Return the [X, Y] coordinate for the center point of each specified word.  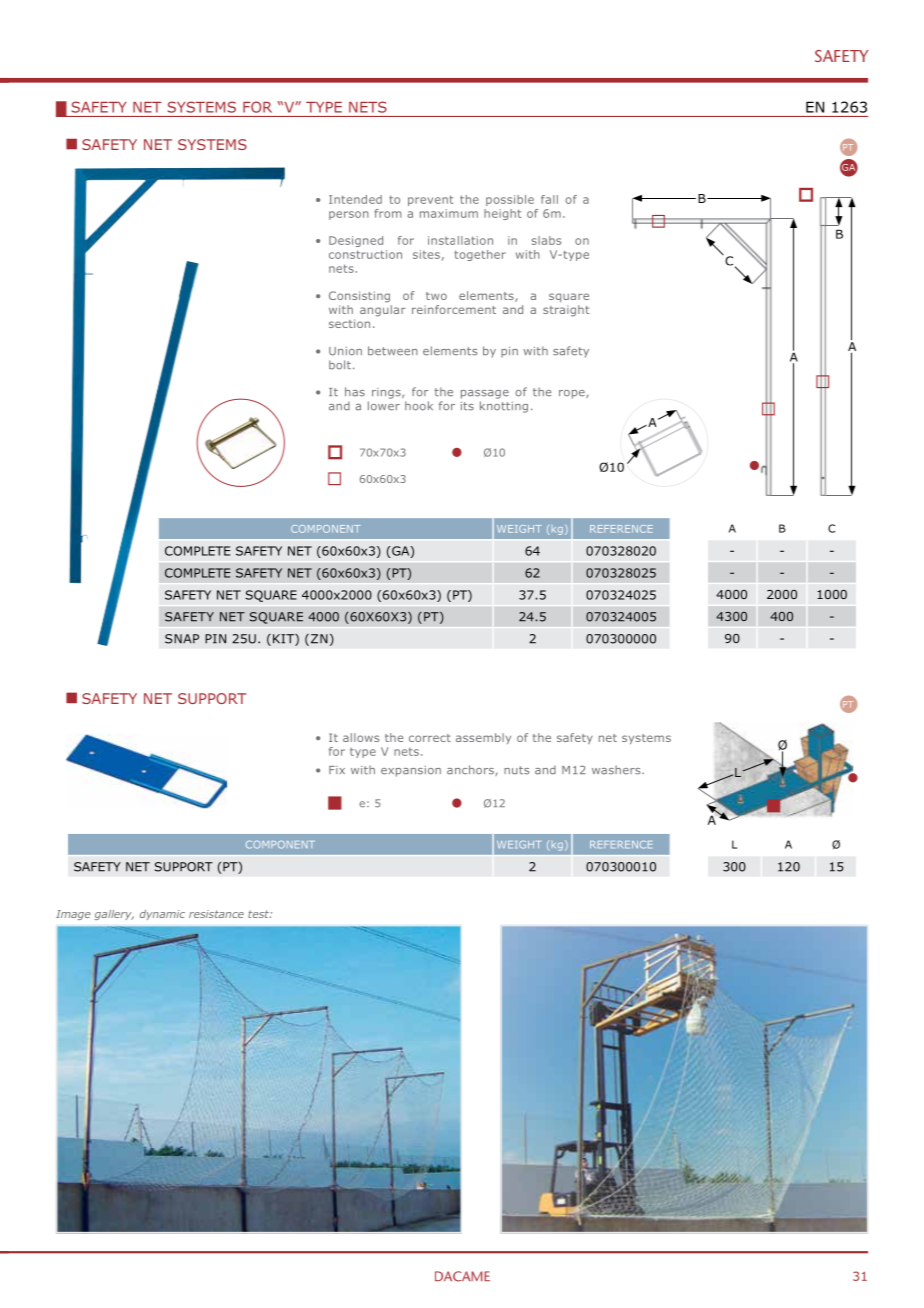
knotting [504, 407]
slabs [546, 240]
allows [361, 737]
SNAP [182, 639]
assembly [483, 738]
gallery [114, 915]
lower [384, 406]
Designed [356, 241]
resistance [216, 914]
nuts [516, 770]
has [355, 392]
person [349, 215]
